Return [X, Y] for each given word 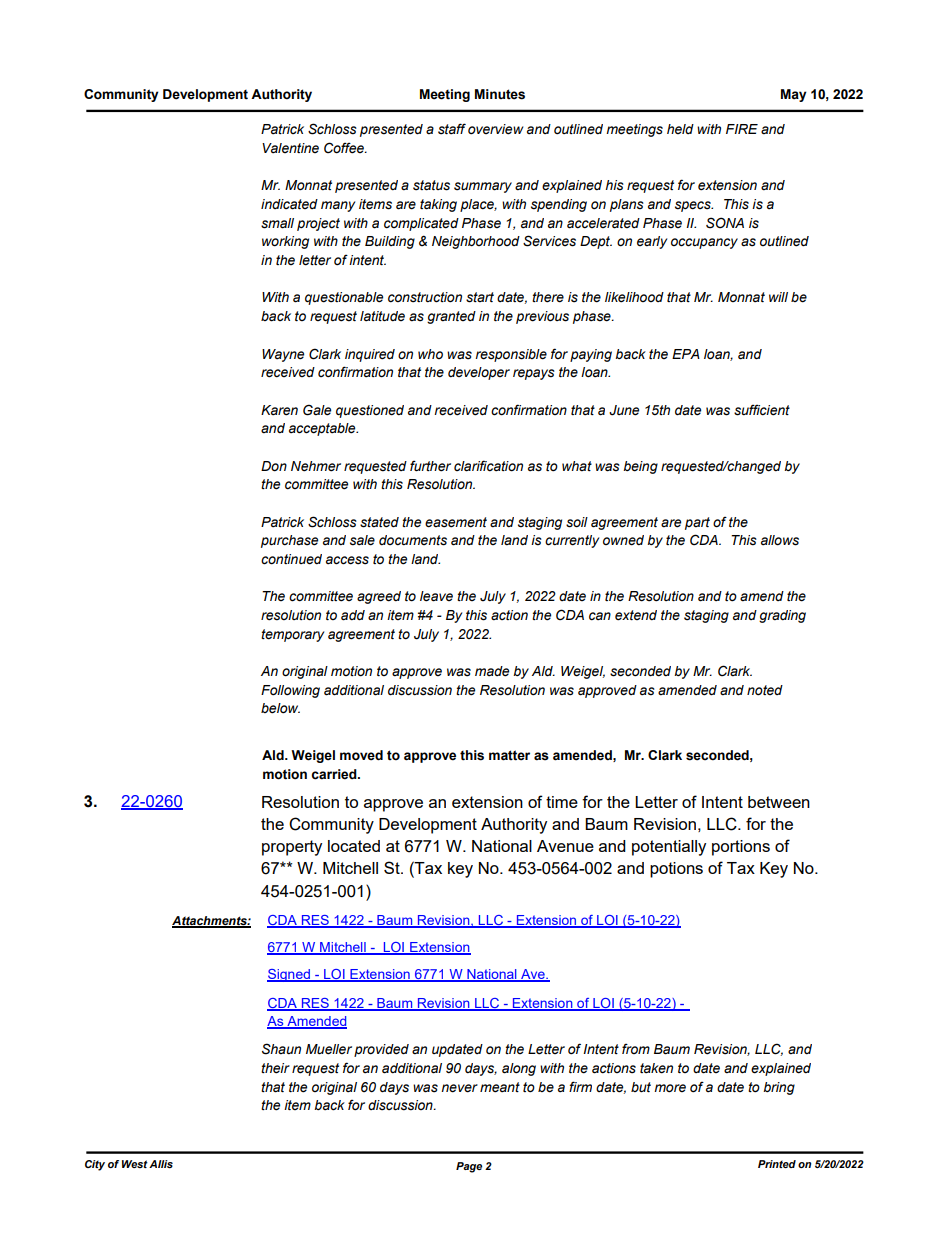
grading [782, 616]
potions [676, 870]
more [670, 1088]
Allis [161, 1164]
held [680, 129]
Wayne [283, 355]
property [292, 848]
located [354, 846]
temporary [292, 635]
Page [469, 1167]
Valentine [290, 148]
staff [452, 129]
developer [479, 373]
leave [436, 596]
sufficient [762, 410]
